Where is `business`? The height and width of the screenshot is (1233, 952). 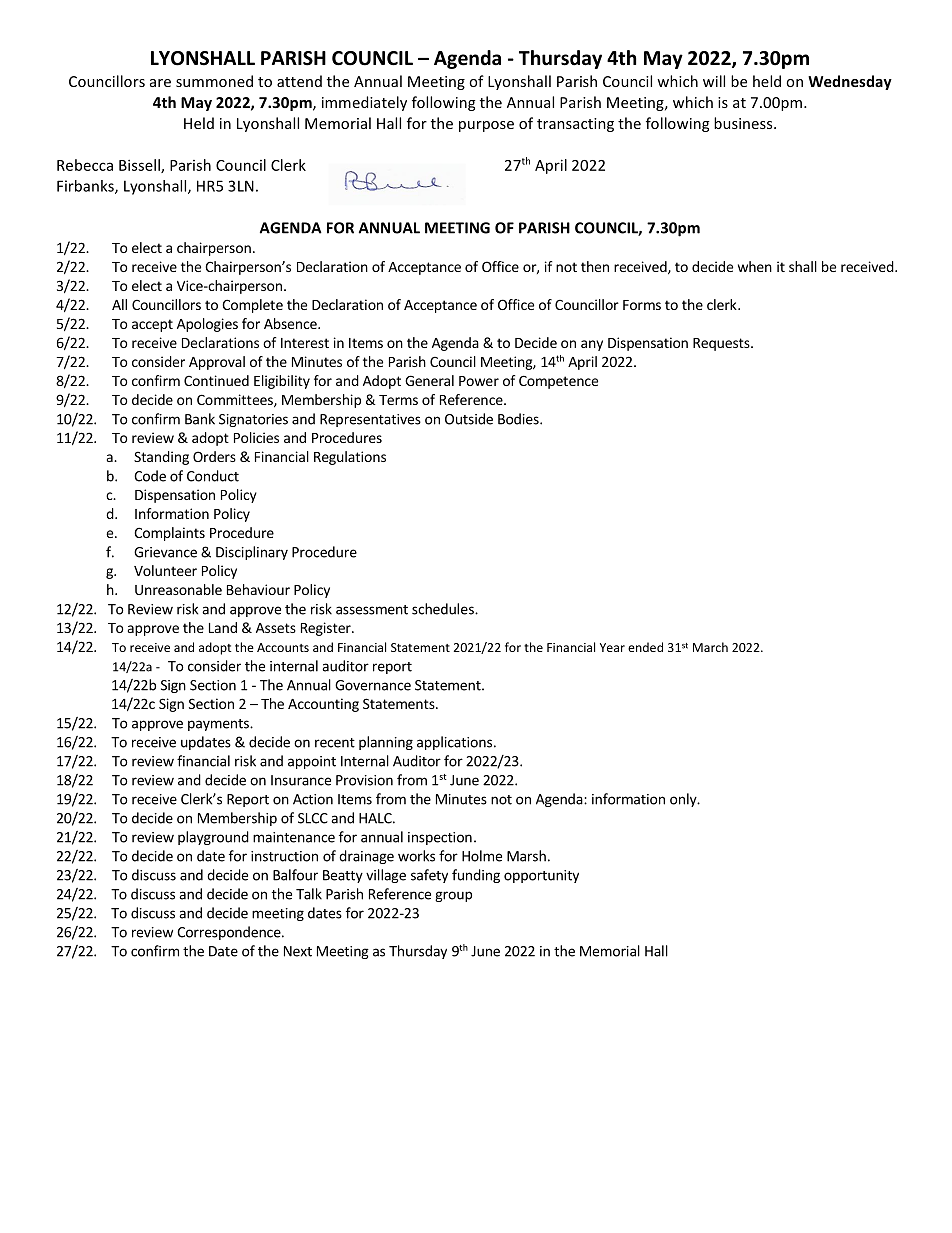 business is located at coordinates (744, 123).
